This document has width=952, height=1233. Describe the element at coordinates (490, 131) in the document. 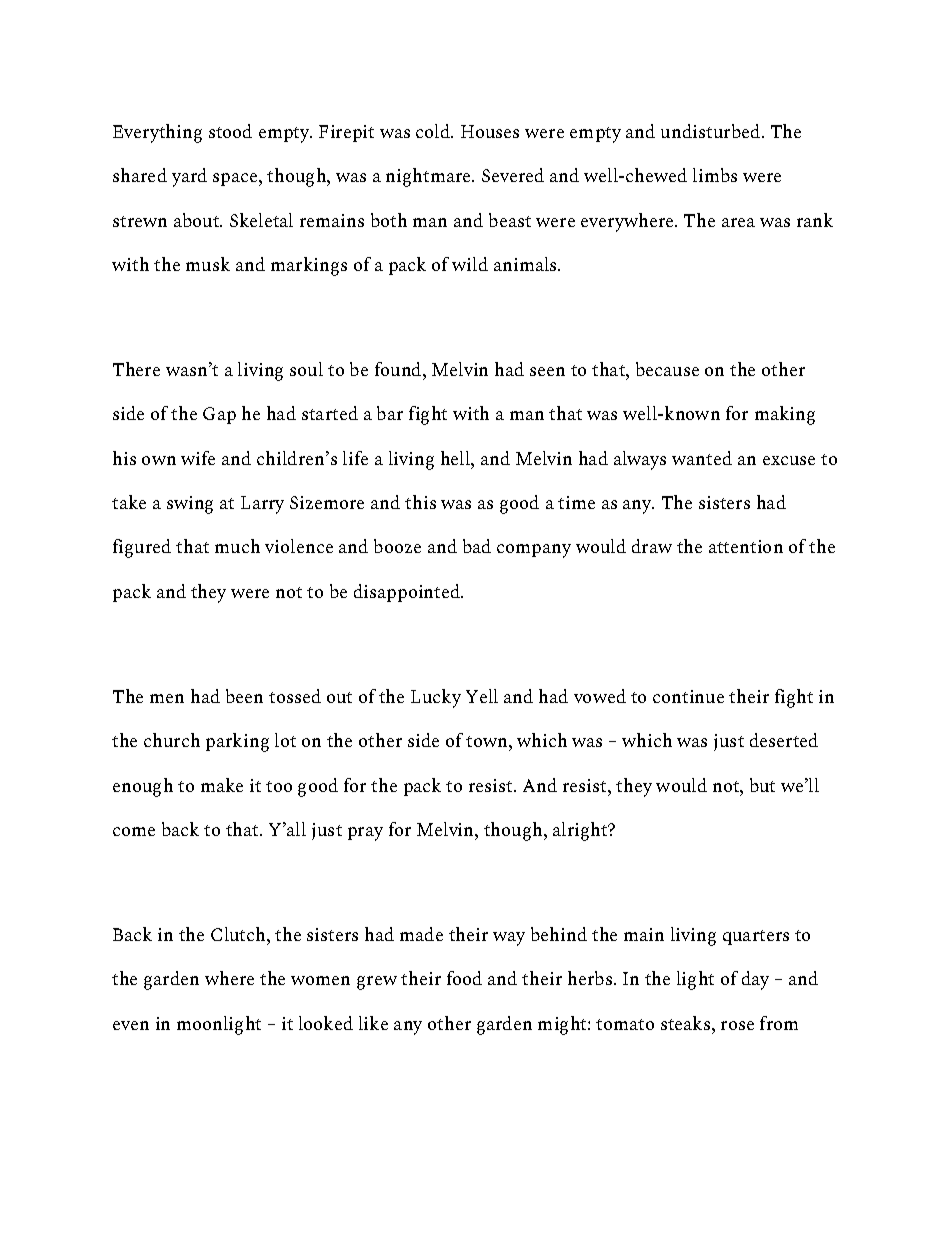

I see `Houses` at that location.
